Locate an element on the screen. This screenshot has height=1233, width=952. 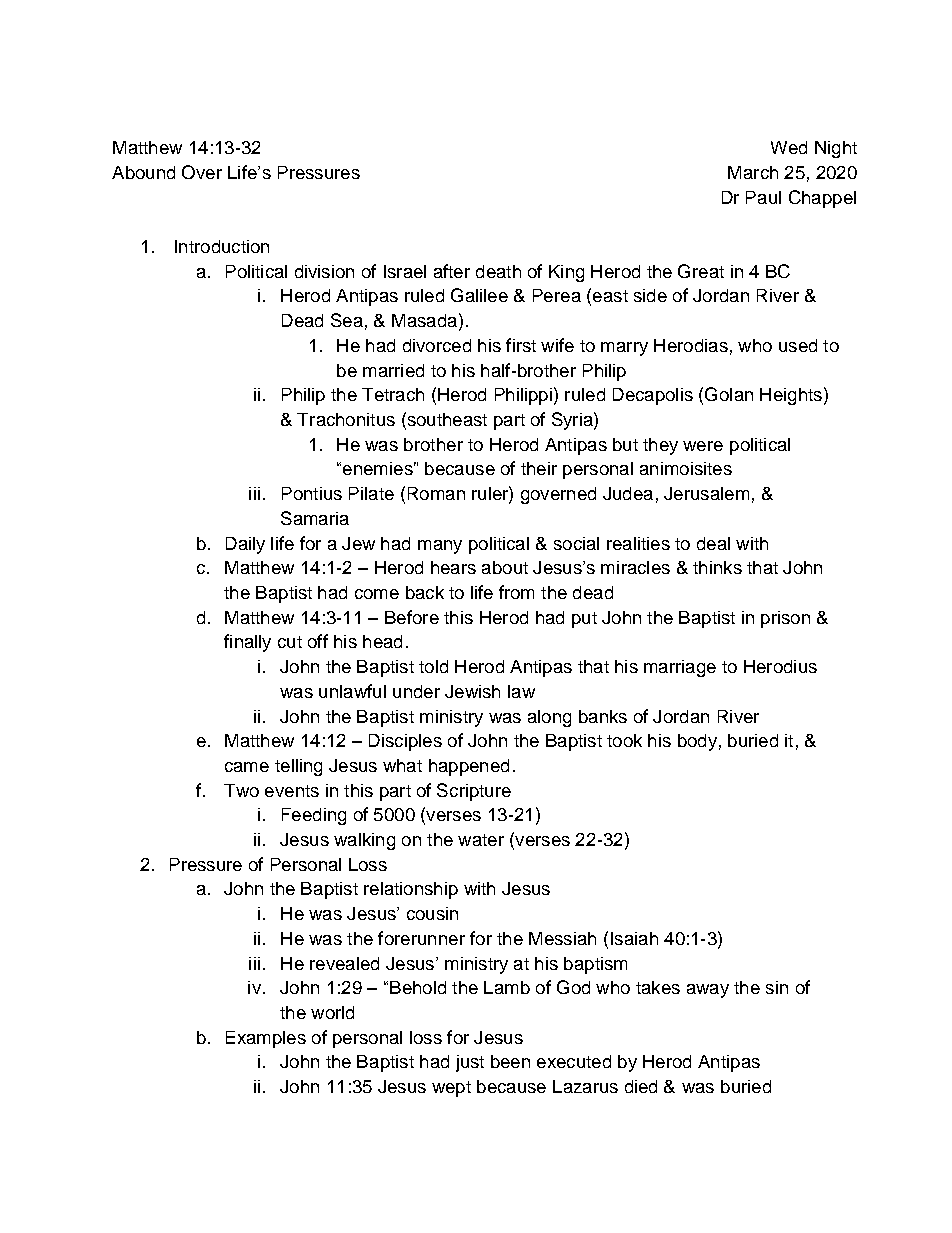
Abound is located at coordinates (143, 172).
